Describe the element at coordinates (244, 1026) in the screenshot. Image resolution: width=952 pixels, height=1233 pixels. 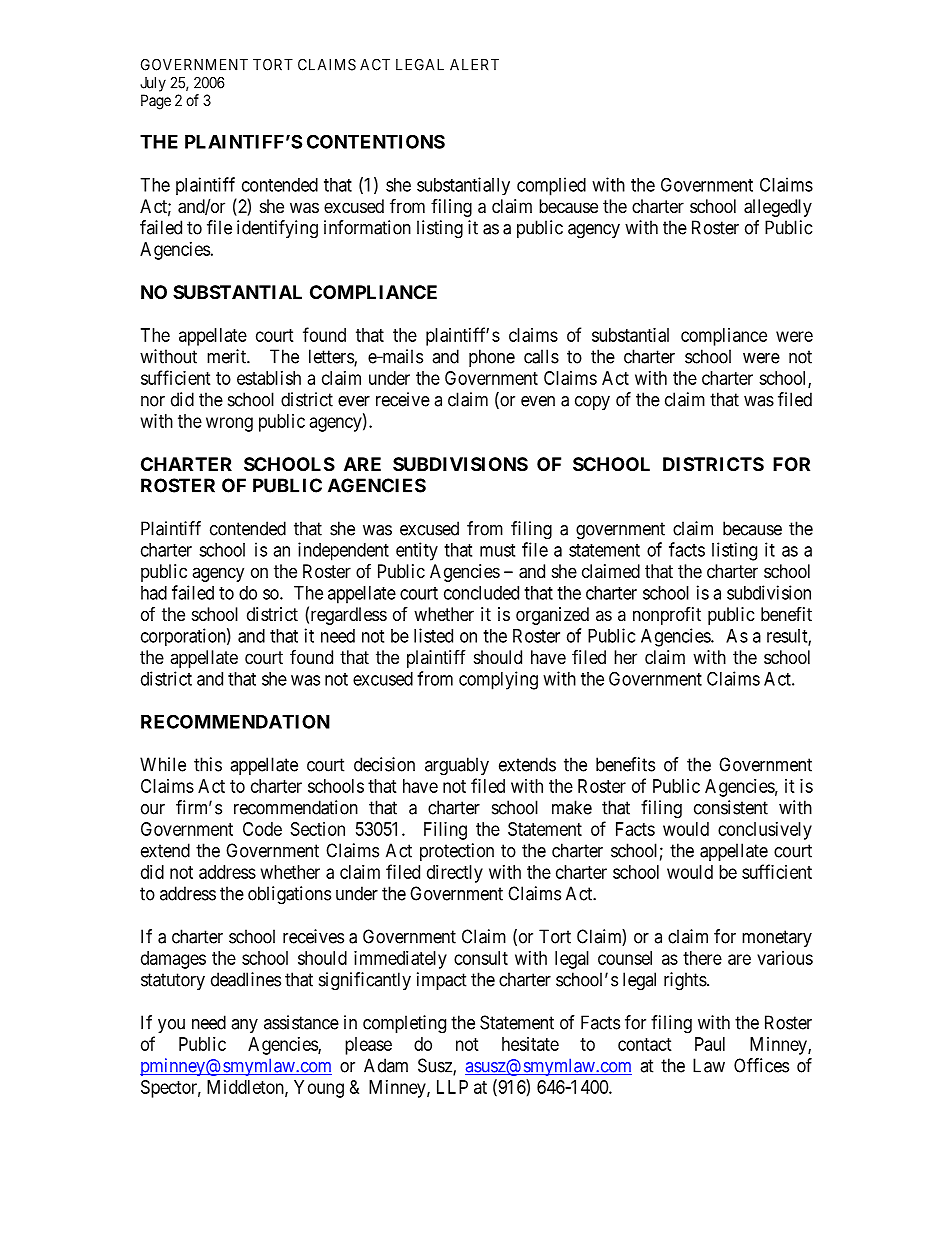
I see `any` at that location.
